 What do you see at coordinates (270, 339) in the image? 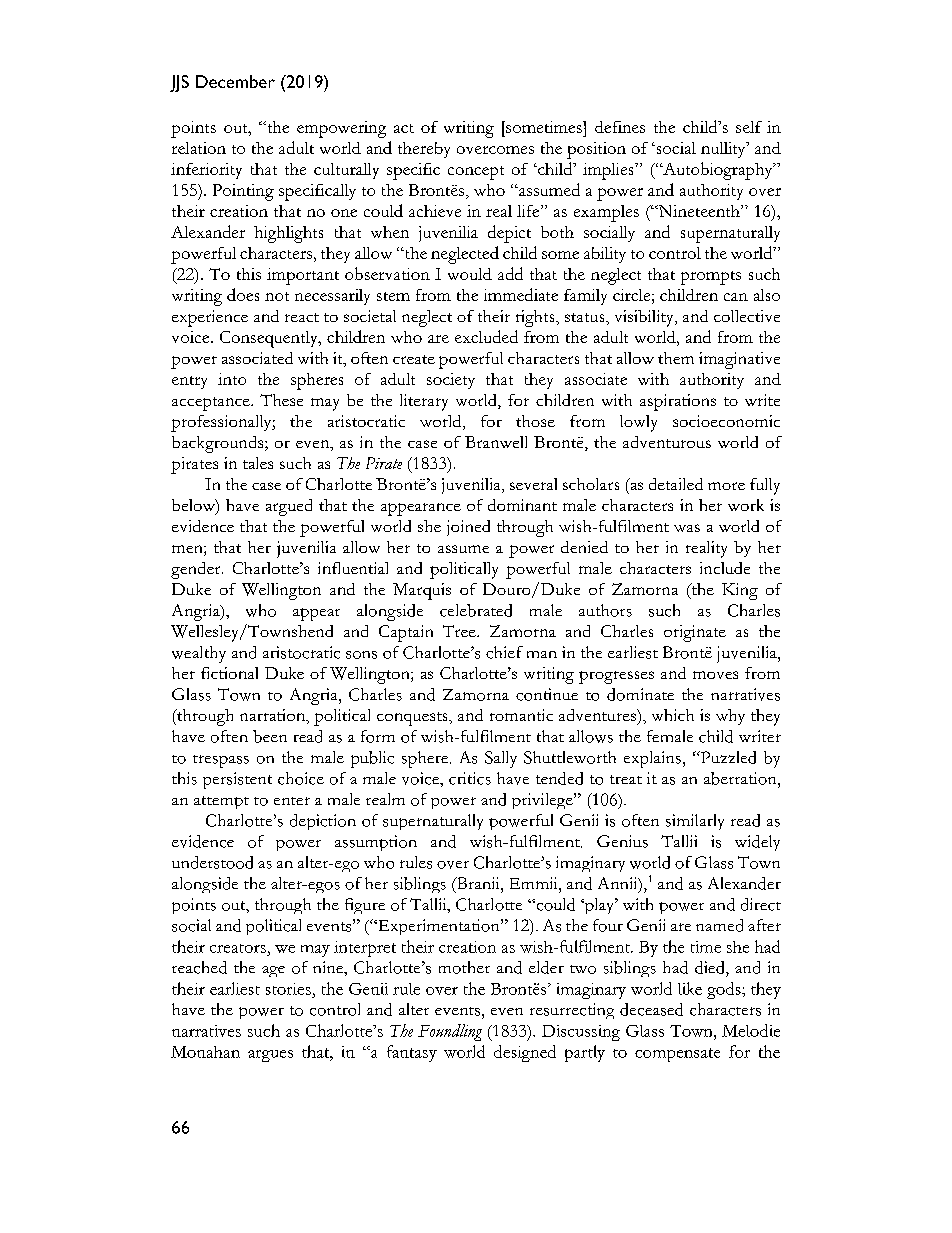
I see `Consequently` at bounding box center [270, 339].
